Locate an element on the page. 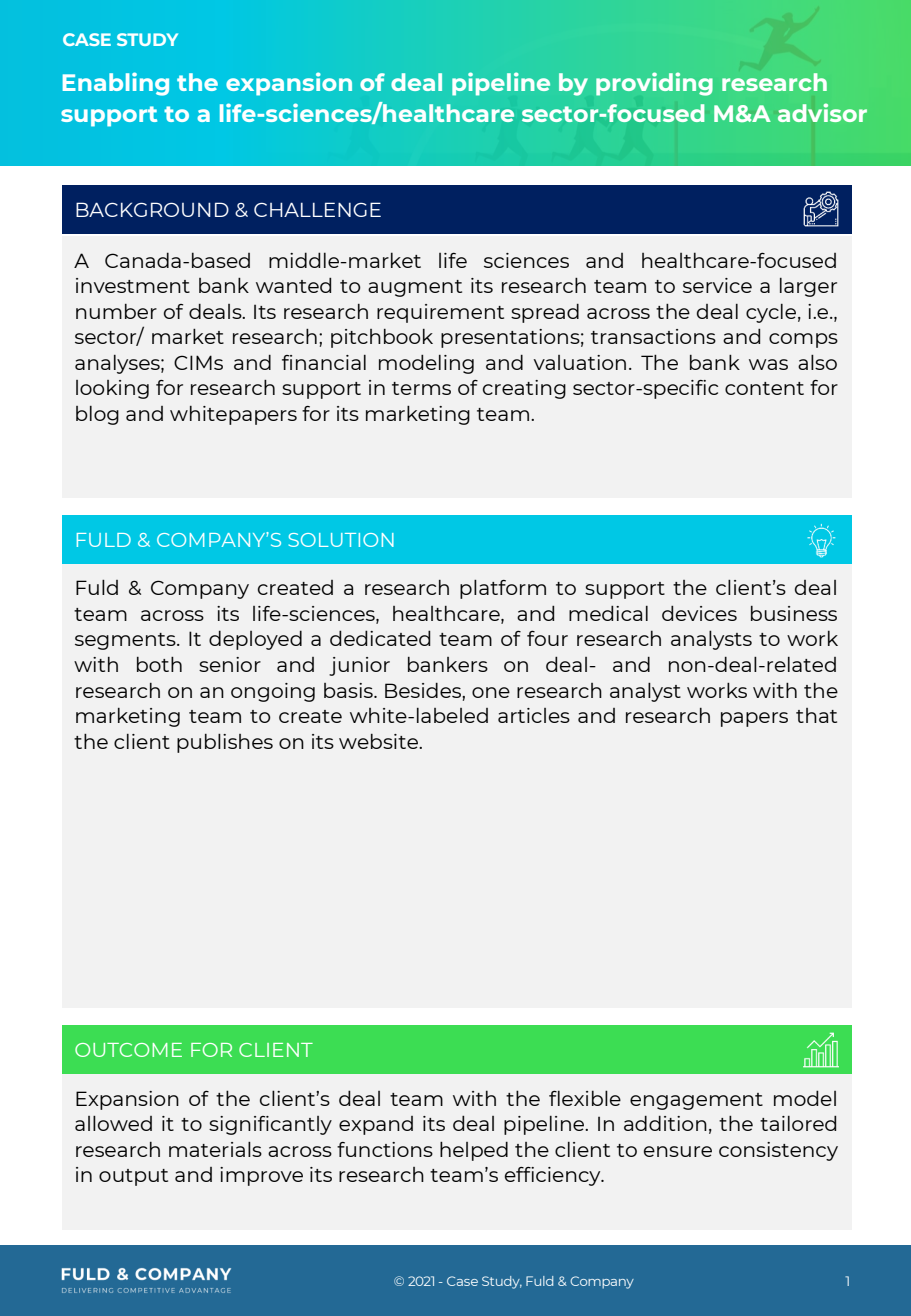 This page has height=1316, width=911. content is located at coordinates (764, 388).
